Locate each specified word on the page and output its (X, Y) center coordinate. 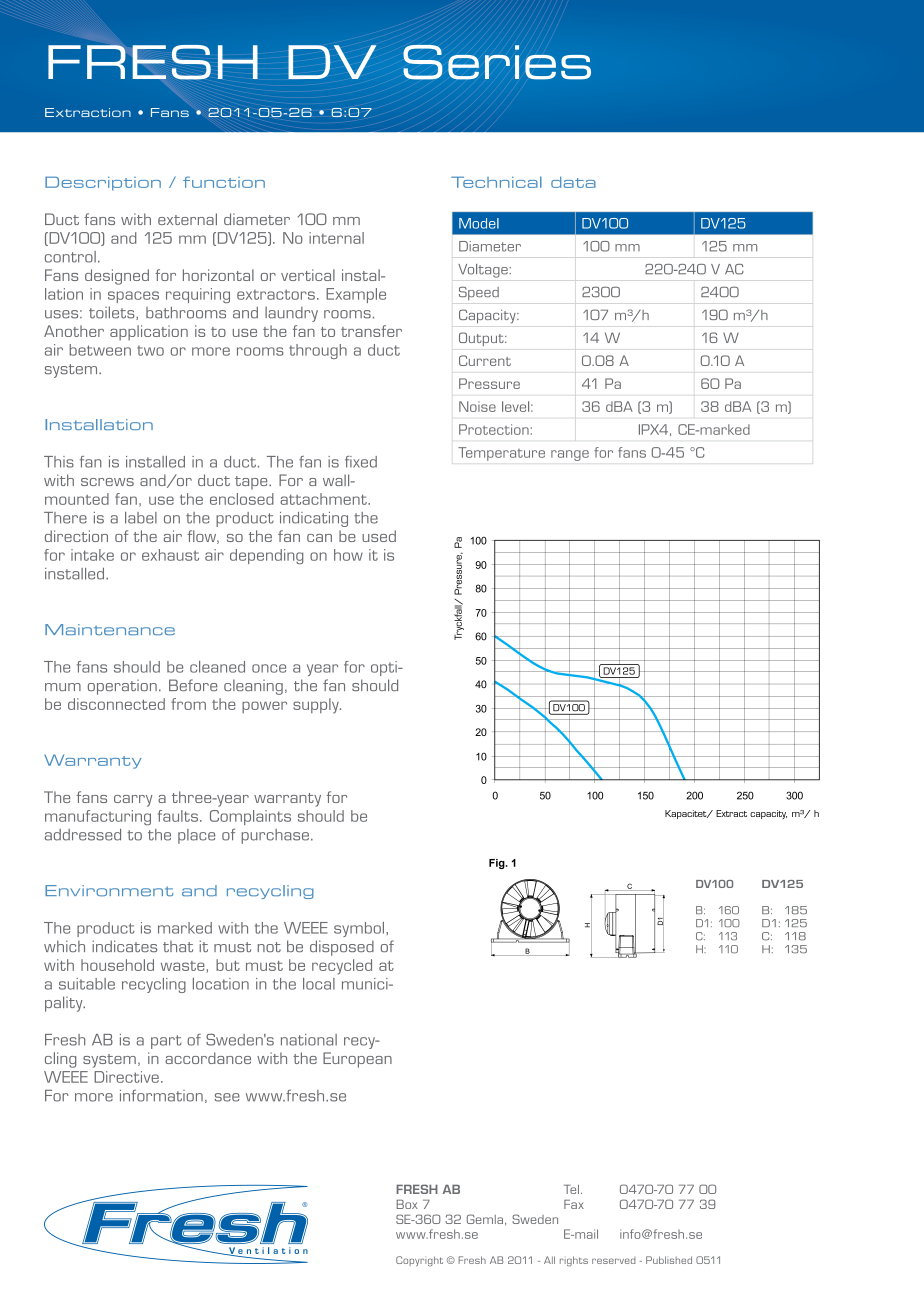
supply (317, 706)
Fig (498, 864)
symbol (360, 929)
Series (497, 62)
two (150, 350)
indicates (124, 946)
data (573, 182)
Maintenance (110, 629)
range (570, 455)
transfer (371, 331)
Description (103, 183)
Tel (571, 1189)
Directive (126, 1077)
